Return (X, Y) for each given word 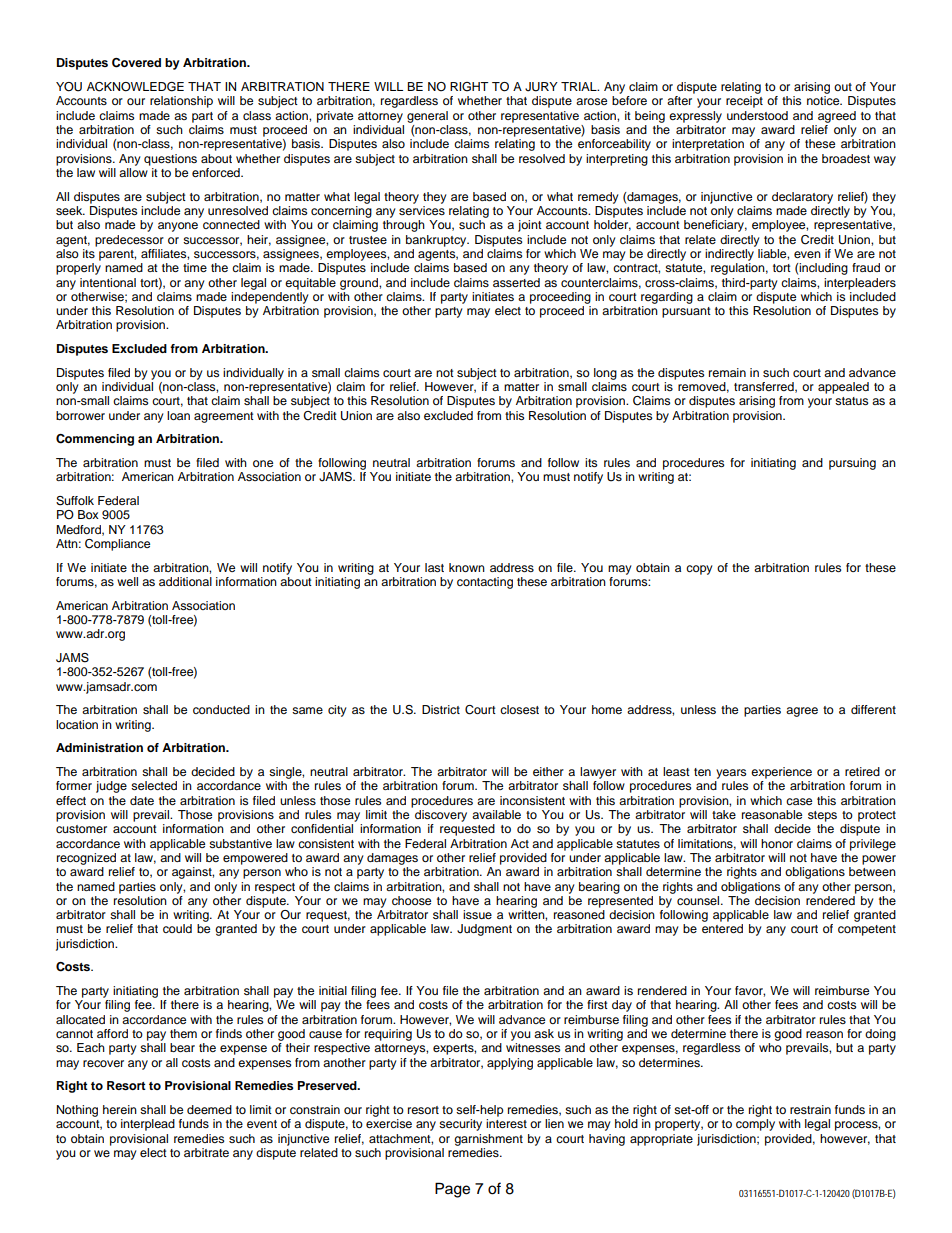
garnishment (488, 1140)
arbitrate (206, 1152)
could (177, 928)
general (427, 117)
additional (185, 581)
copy (699, 570)
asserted (516, 282)
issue (477, 914)
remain (727, 372)
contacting (485, 583)
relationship (181, 102)
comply (755, 1125)
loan (178, 415)
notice (824, 100)
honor (777, 843)
